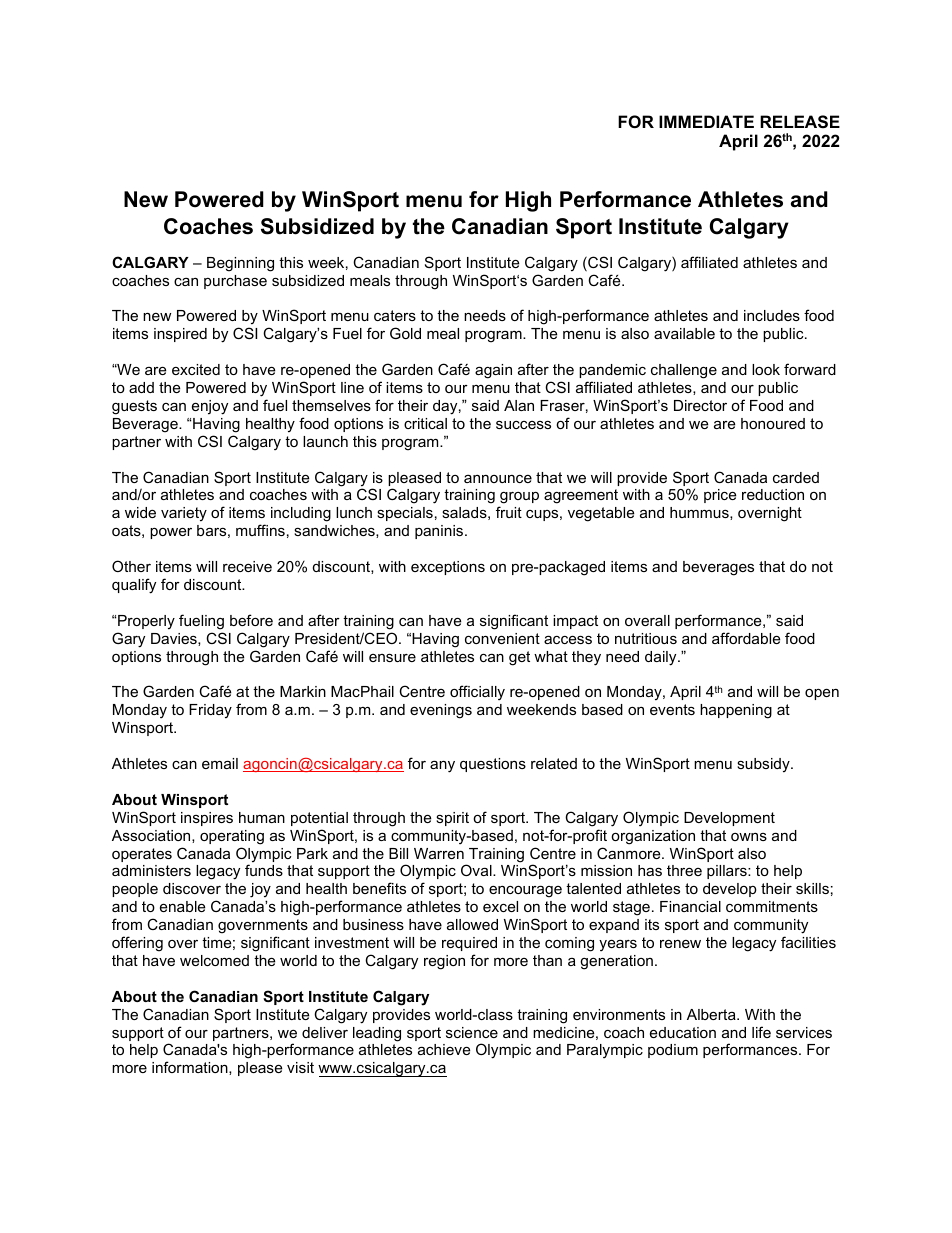 This page has height=1233, width=952. Describe the element at coordinates (736, 711) in the page. I see `happening` at that location.
